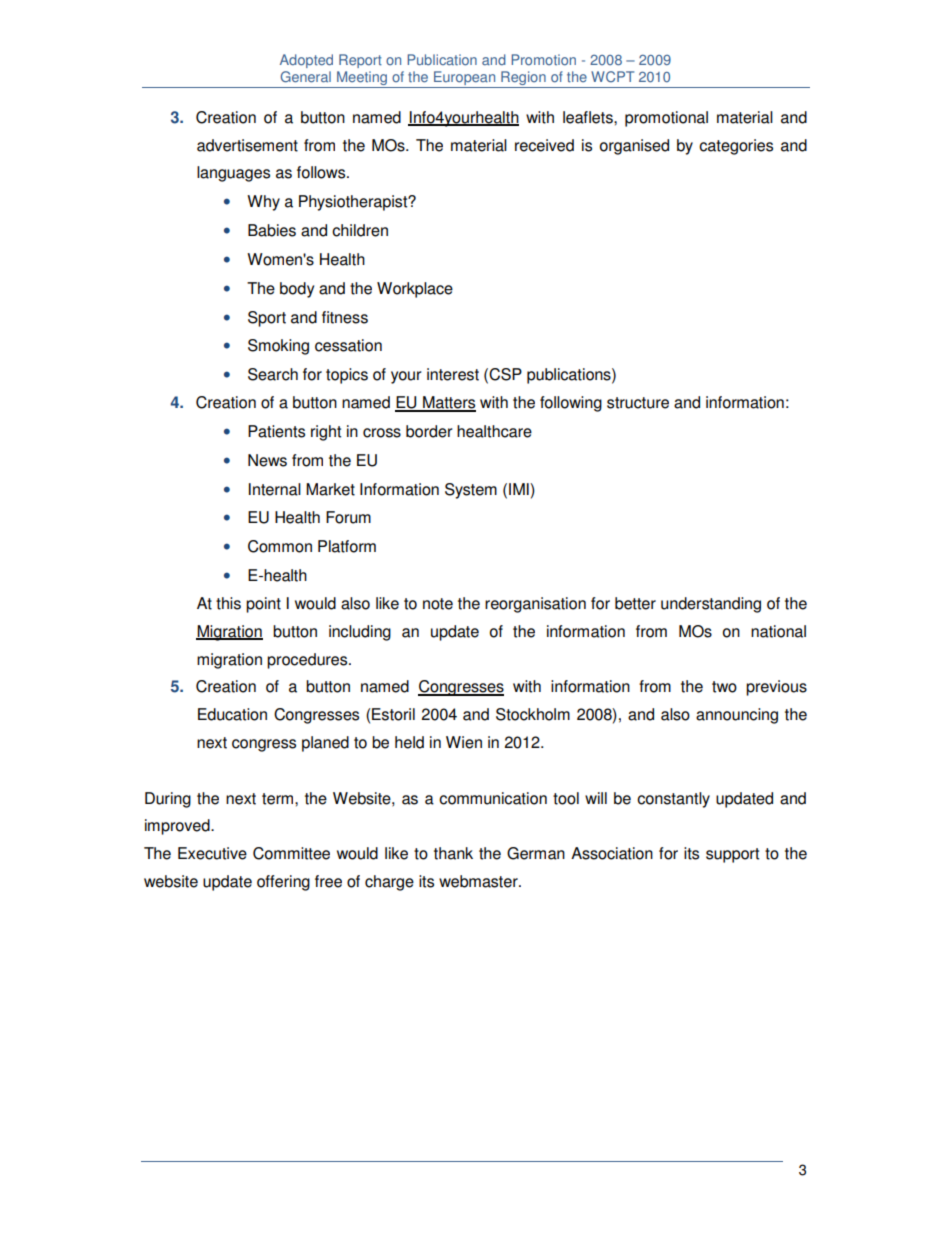 The height and width of the page is (1233, 952). Describe the element at coordinates (228, 603) in the page. I see `this` at that location.
